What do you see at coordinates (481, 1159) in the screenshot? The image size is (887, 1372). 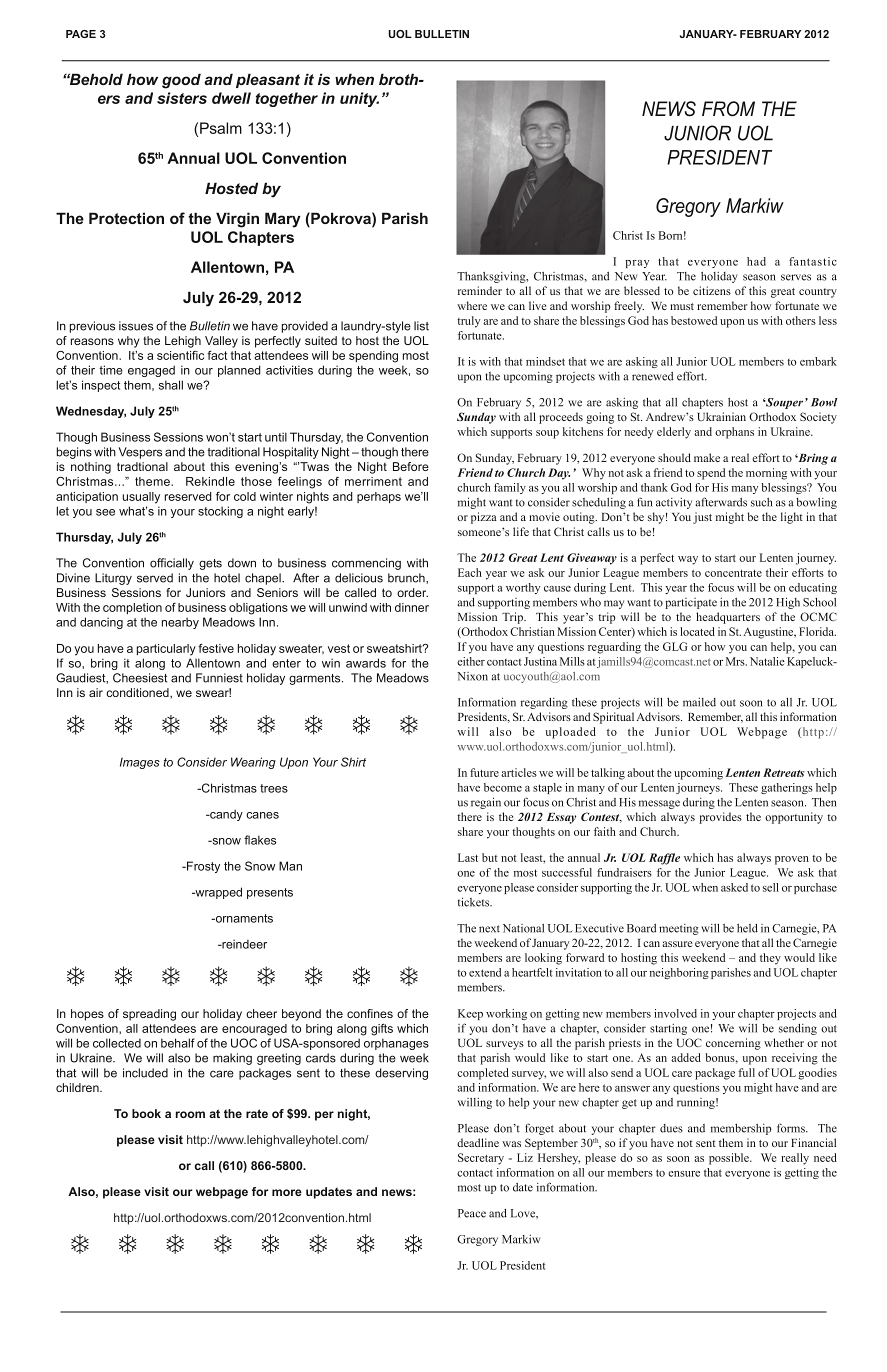 I see `Secretary` at bounding box center [481, 1159].
